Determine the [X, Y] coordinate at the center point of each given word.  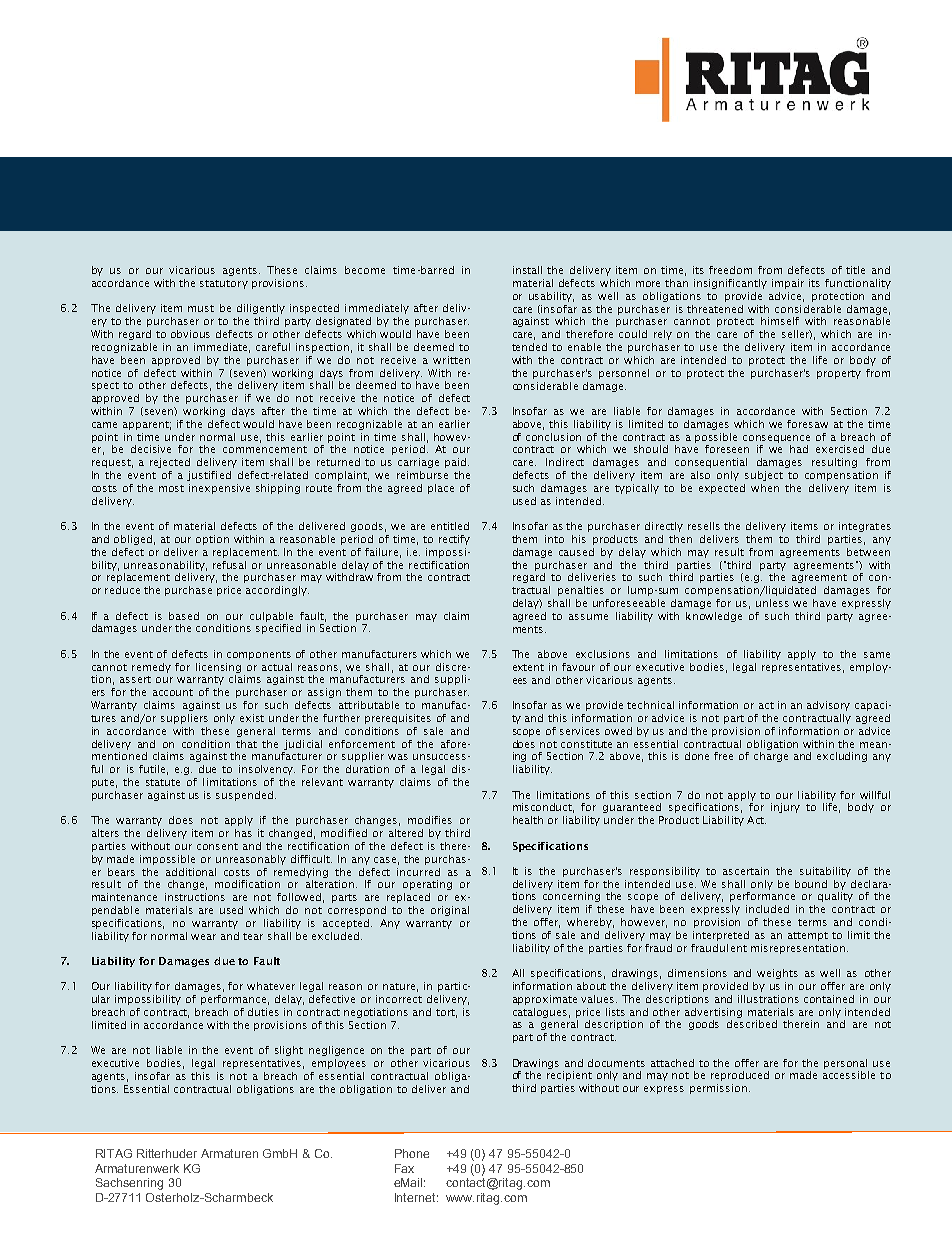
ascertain [746, 871]
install [527, 270]
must [201, 308]
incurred [418, 872]
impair [788, 284]
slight [289, 1051]
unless [772, 603]
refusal [229, 565]
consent [217, 846]
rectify [454, 540]
